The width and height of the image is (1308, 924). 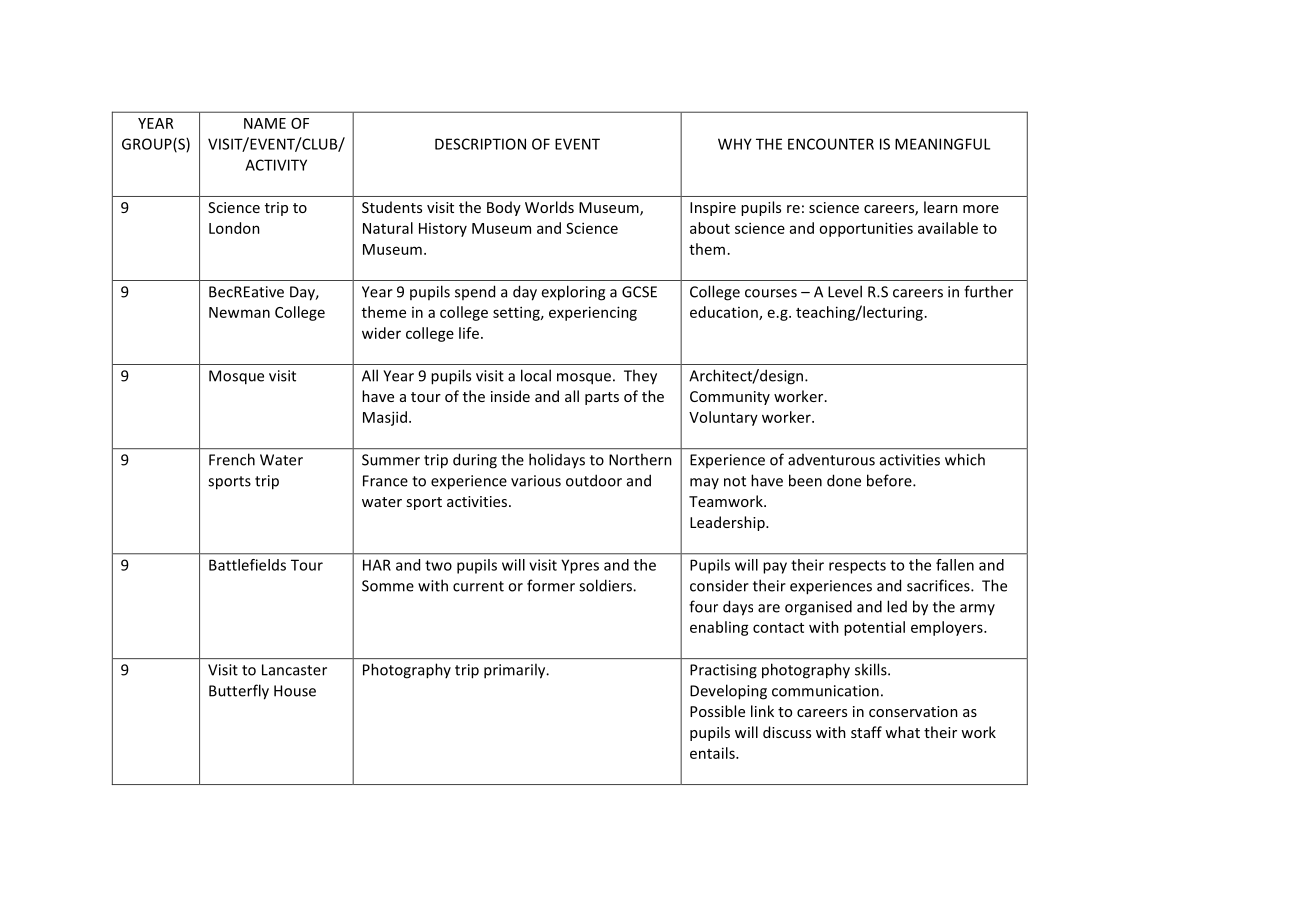 What do you see at coordinates (942, 144) in the image?
I see `MEANINGFUL` at bounding box center [942, 144].
